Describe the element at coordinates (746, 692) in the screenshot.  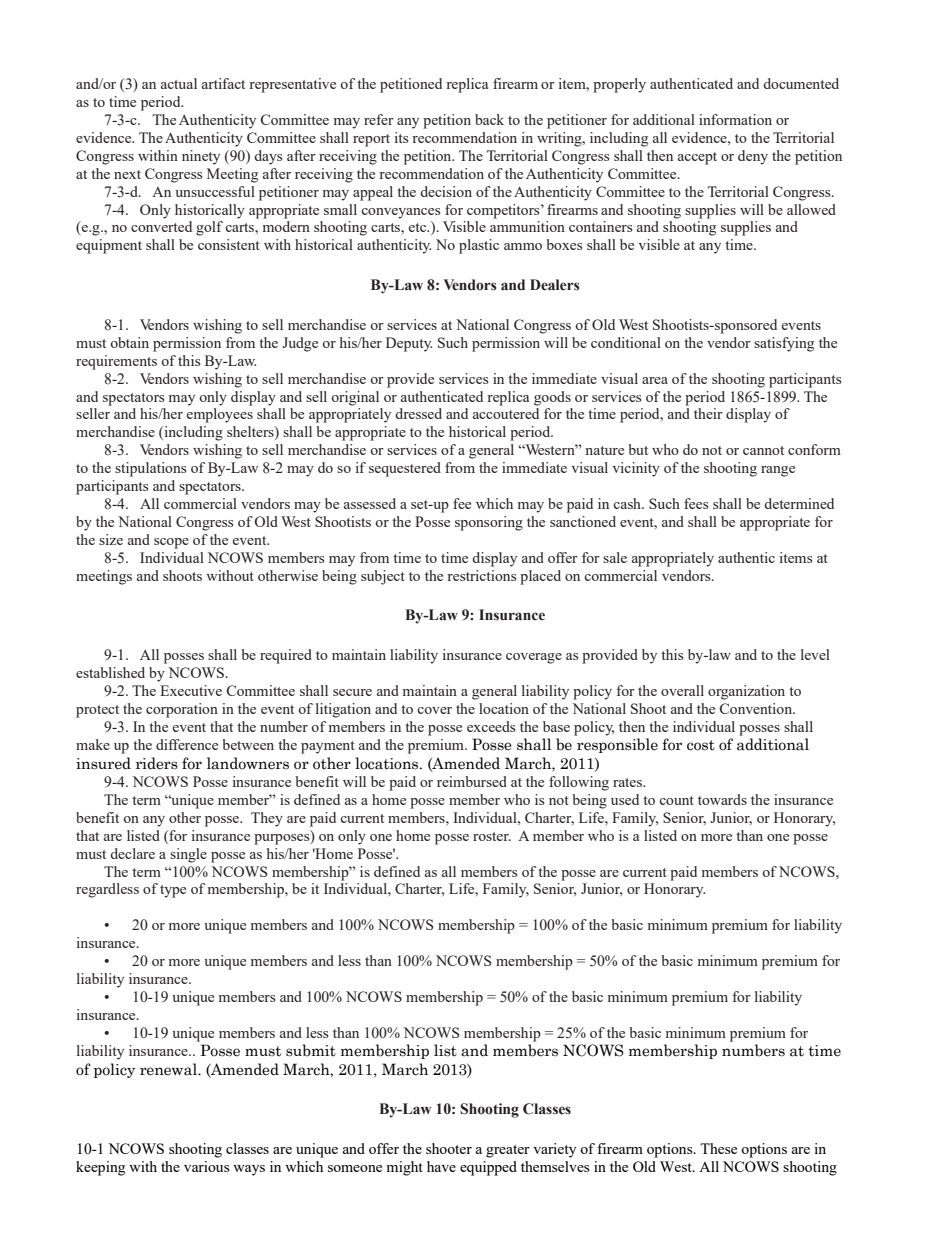
I see `organization` at that location.
